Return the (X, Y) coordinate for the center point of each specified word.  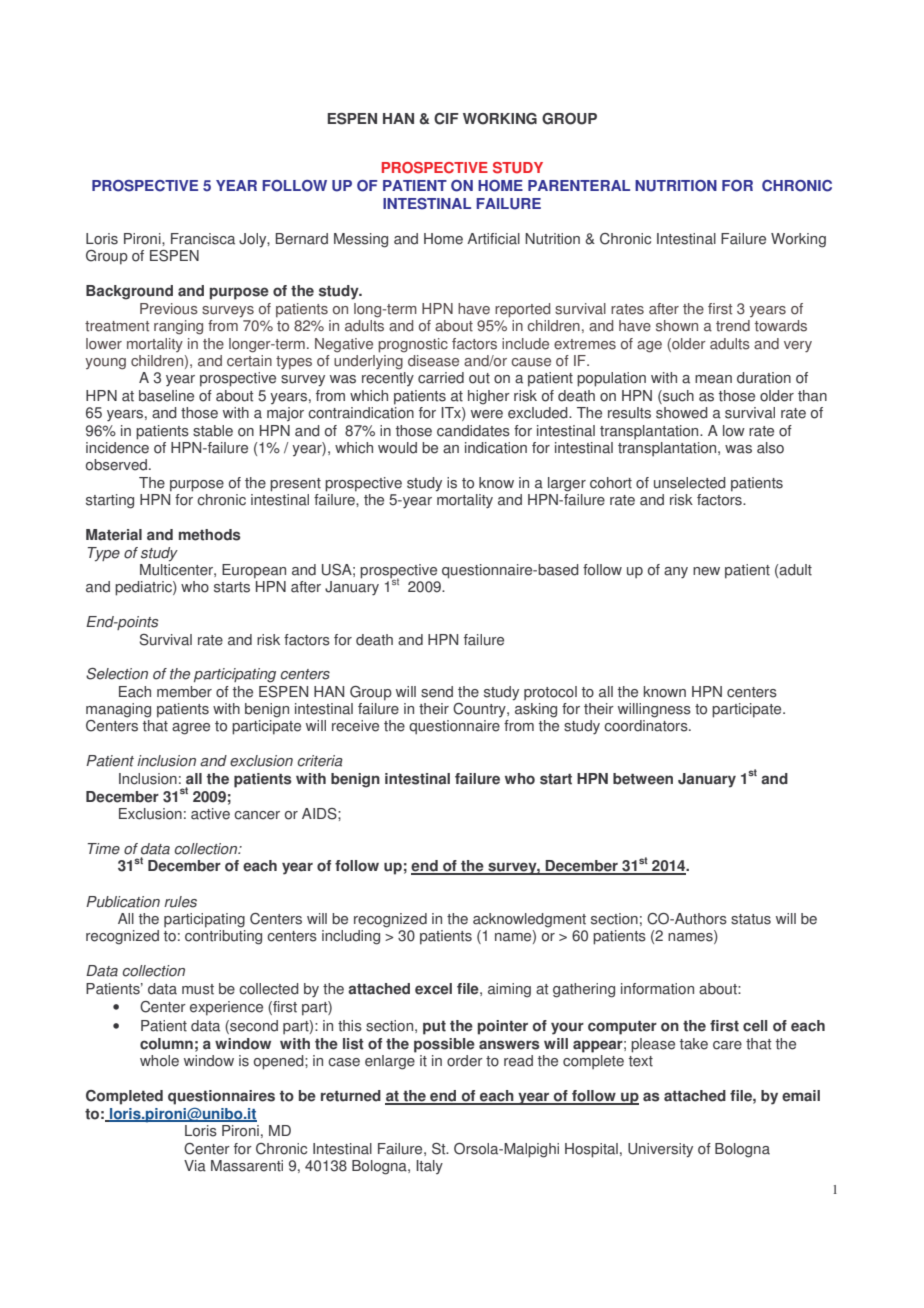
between (643, 779)
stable (213, 431)
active (210, 814)
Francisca (203, 239)
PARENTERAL (579, 185)
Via (195, 1166)
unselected (690, 483)
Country (480, 710)
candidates (473, 431)
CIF (446, 119)
